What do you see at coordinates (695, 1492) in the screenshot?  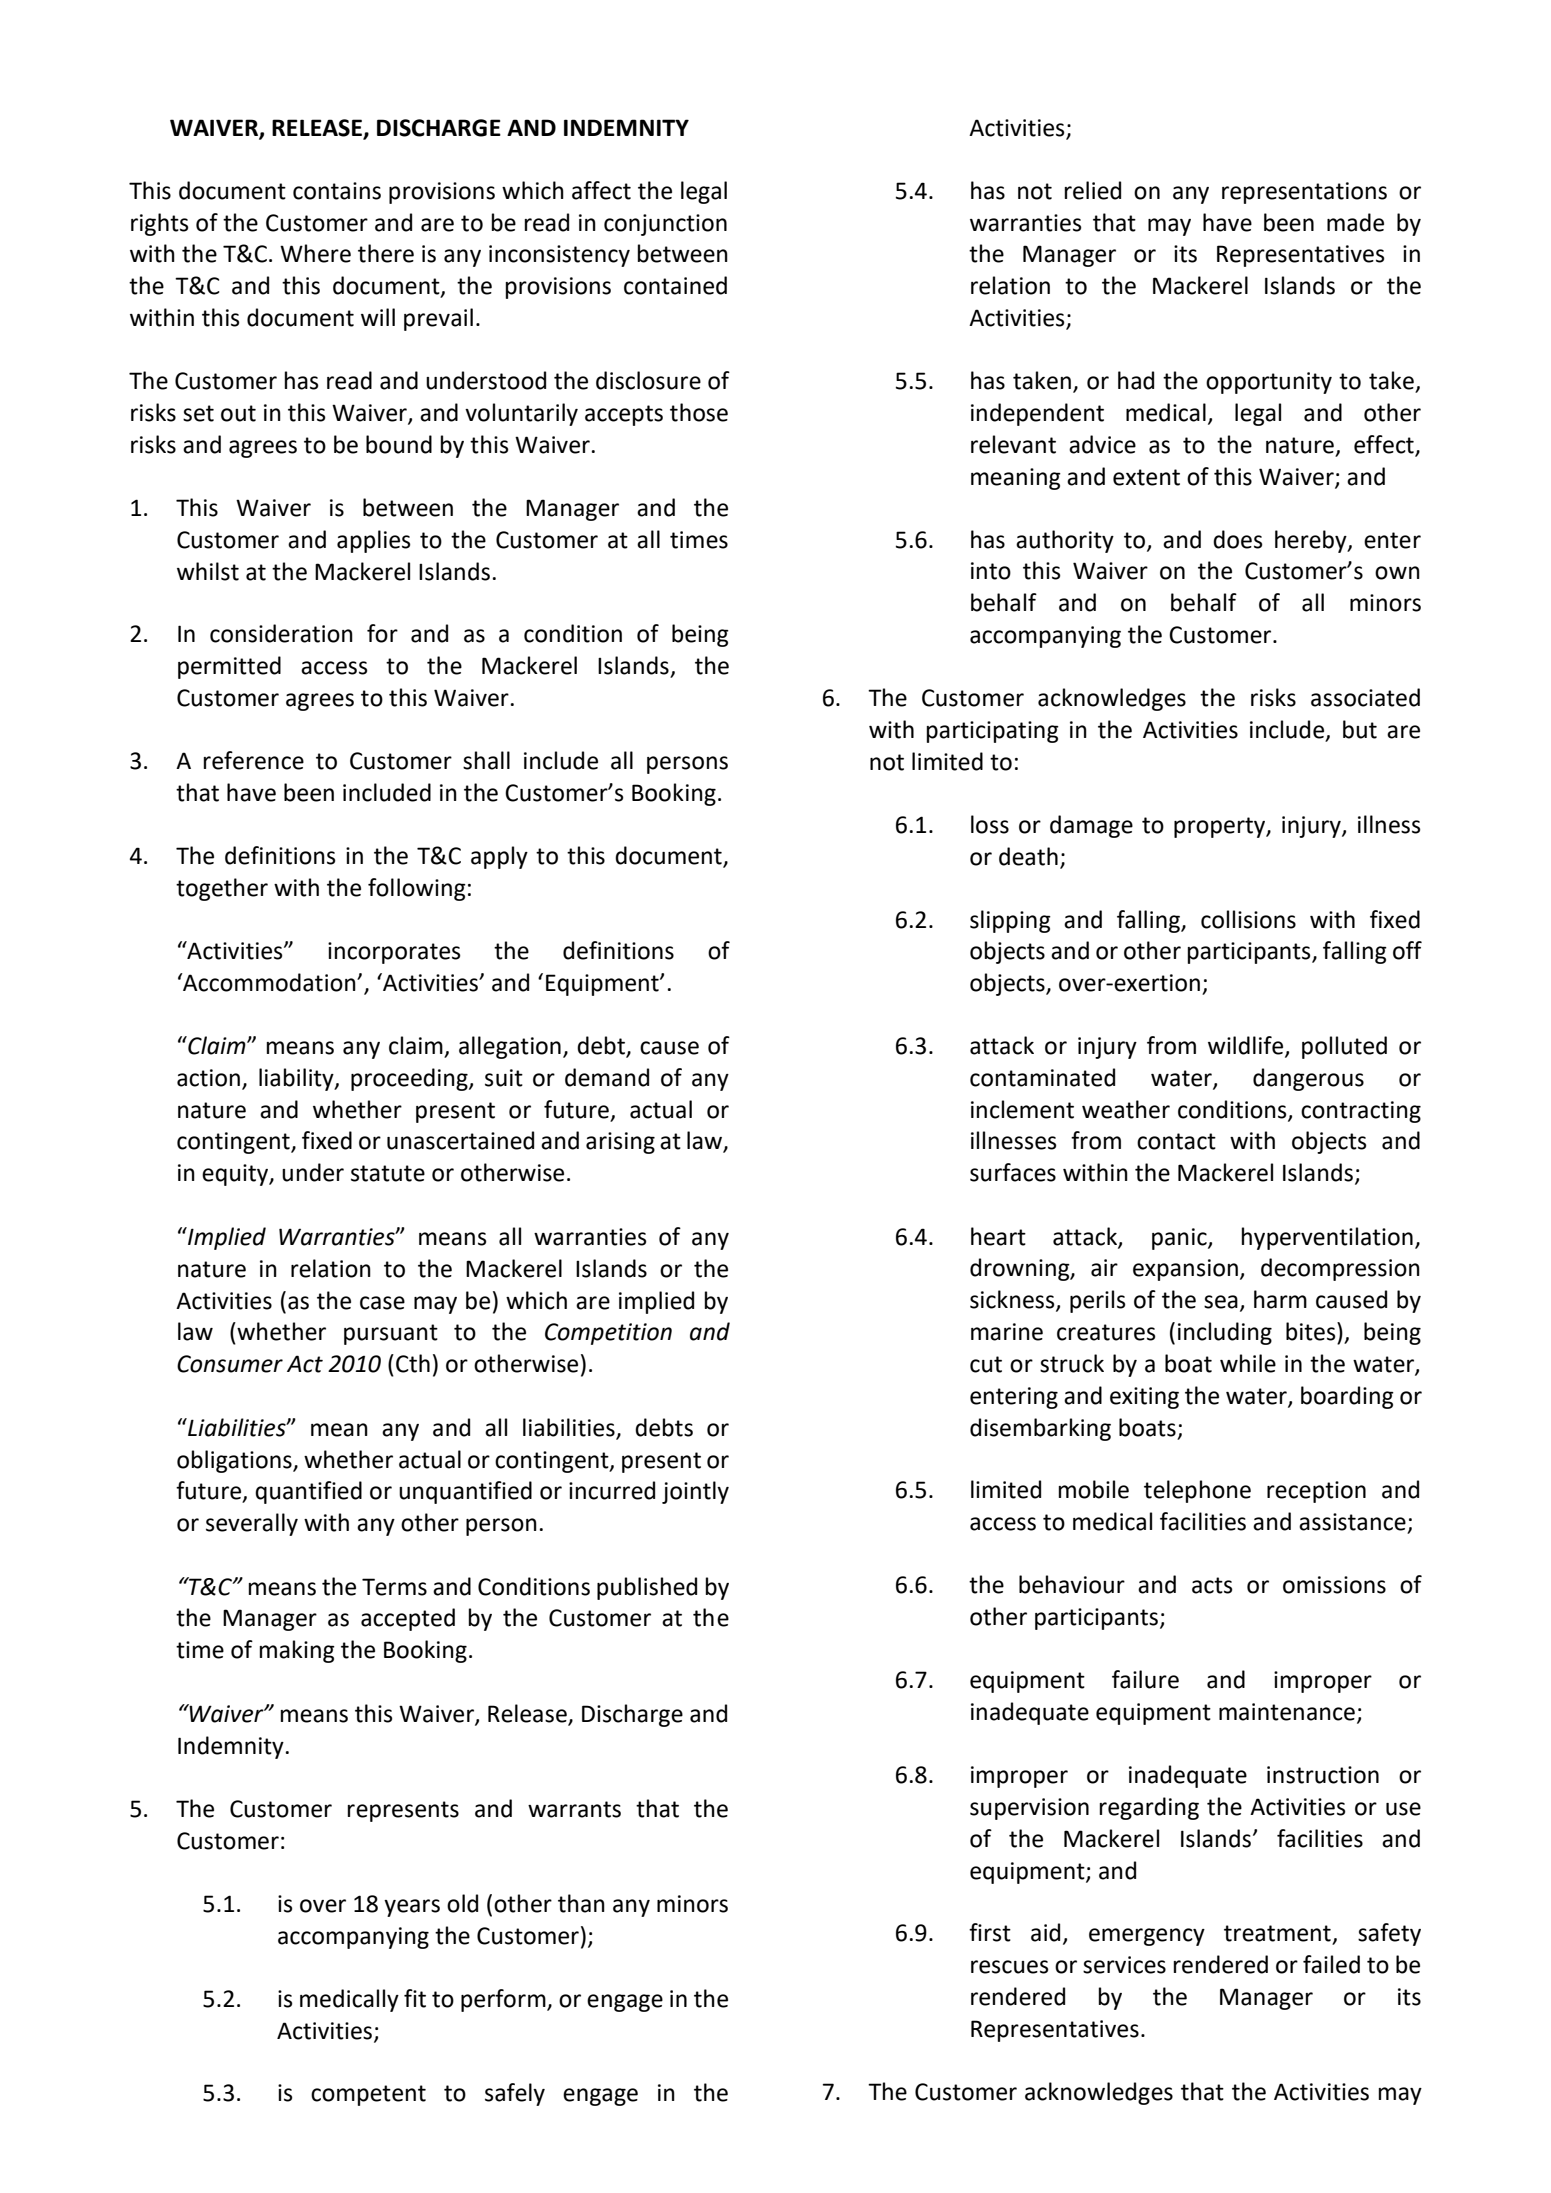 I see `jointly` at bounding box center [695, 1492].
